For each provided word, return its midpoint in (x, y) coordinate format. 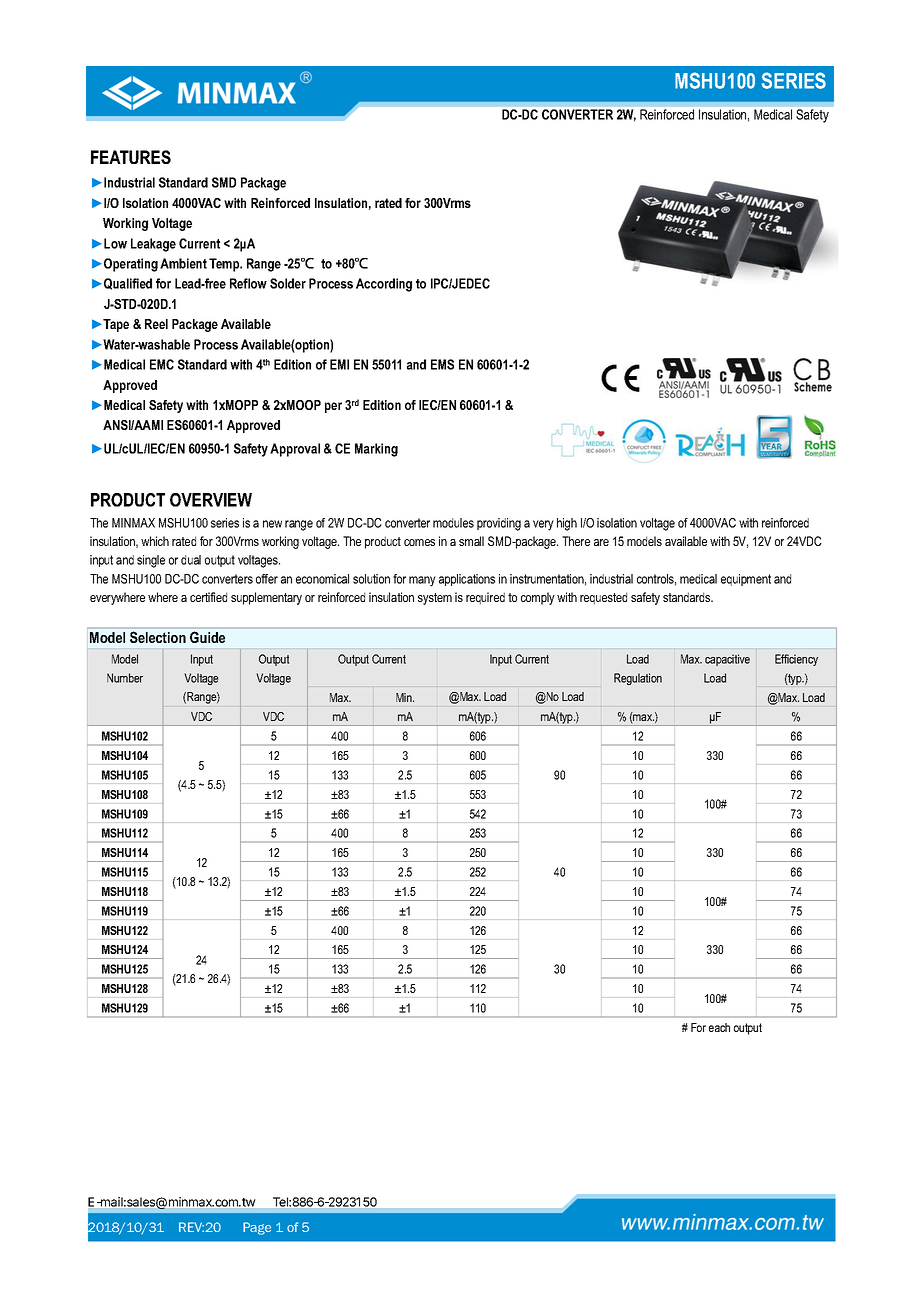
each (719, 1027)
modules (453, 523)
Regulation (638, 679)
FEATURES (131, 157)
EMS (442, 364)
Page (257, 1228)
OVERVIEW (211, 500)
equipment (746, 580)
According (384, 285)
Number (125, 678)
